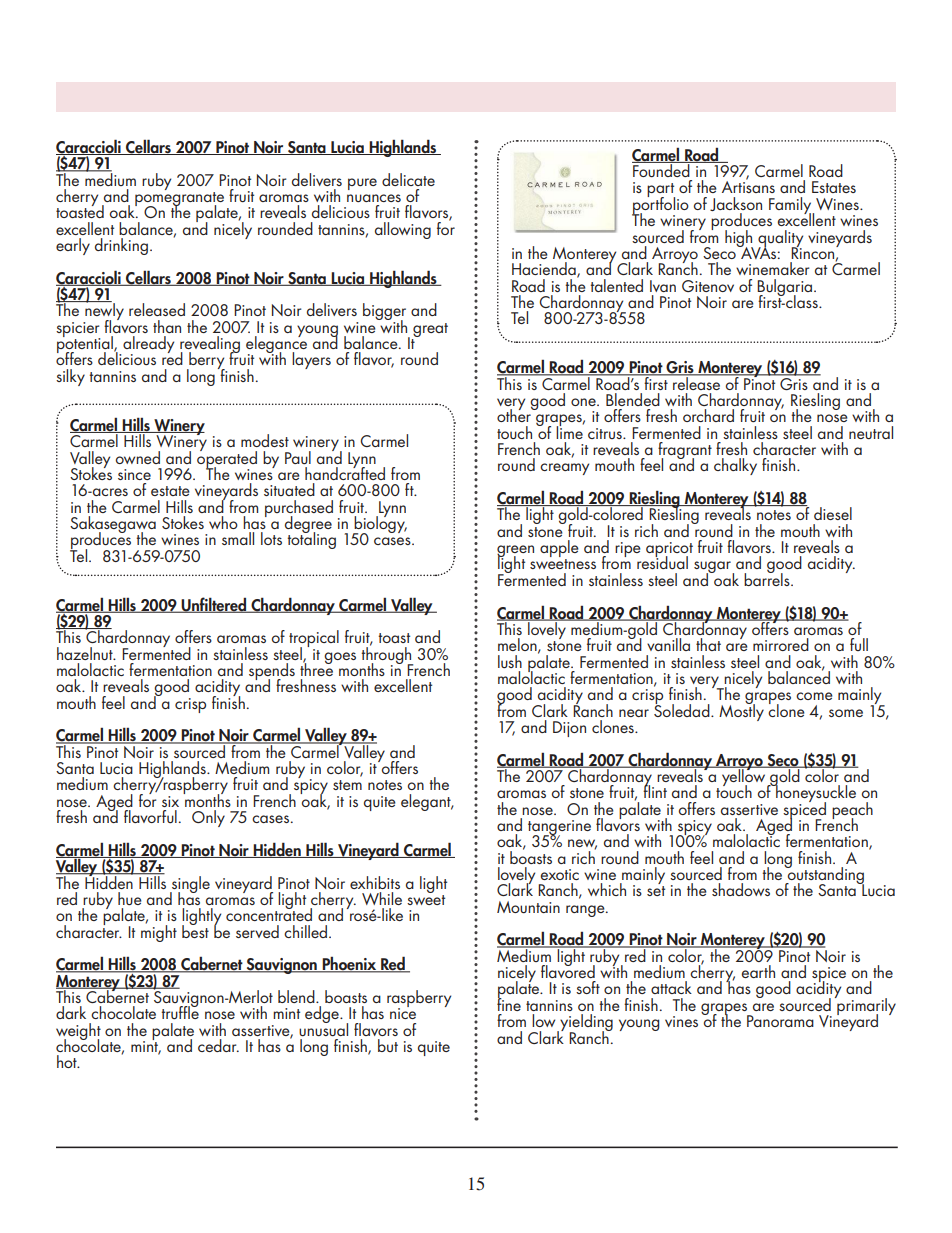 The width and height of the screenshot is (952, 1233). What do you see at coordinates (815, 794) in the screenshot?
I see `honeysuckle` at bounding box center [815, 794].
